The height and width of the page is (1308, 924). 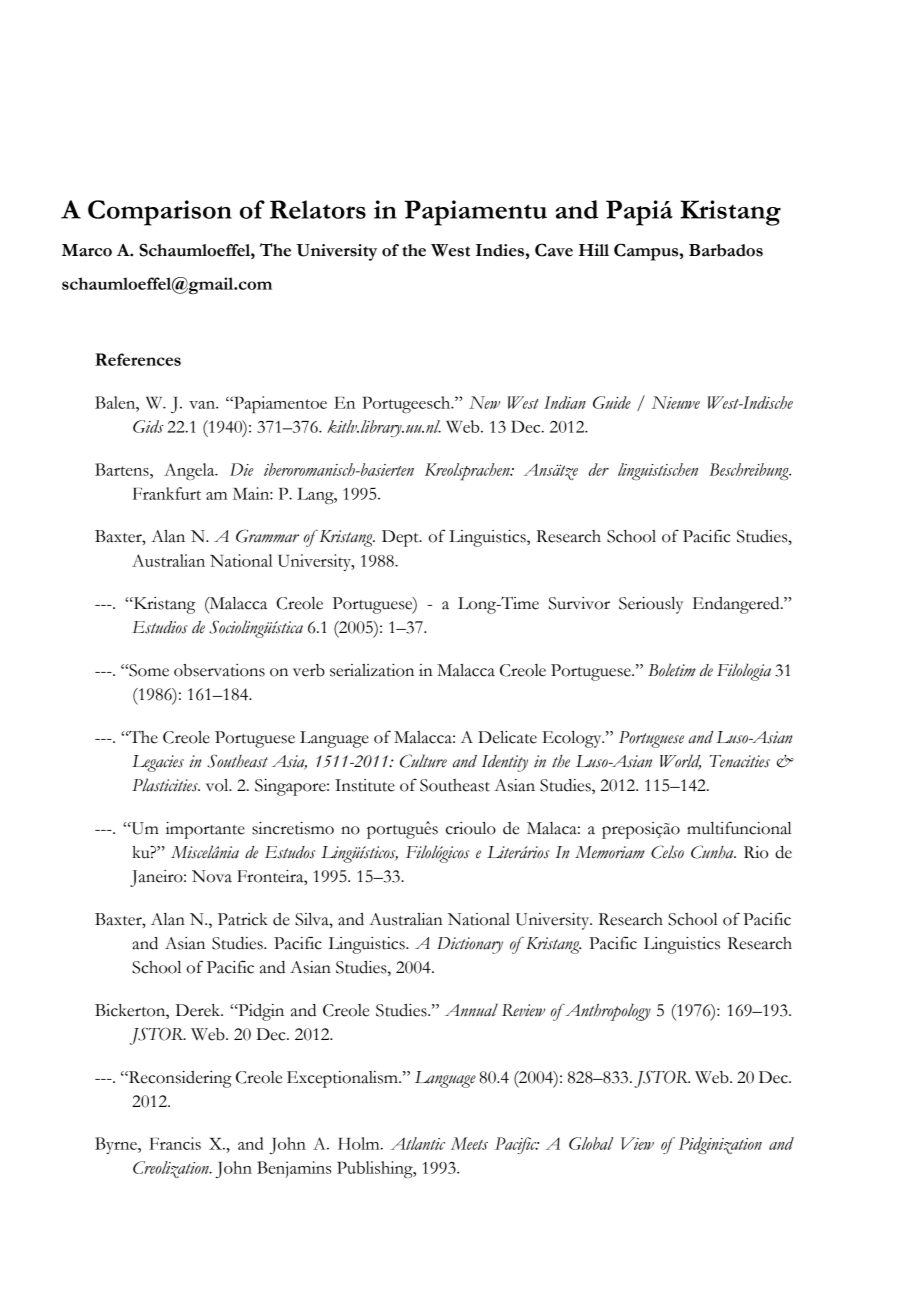 I want to click on Cave, so click(x=554, y=250).
